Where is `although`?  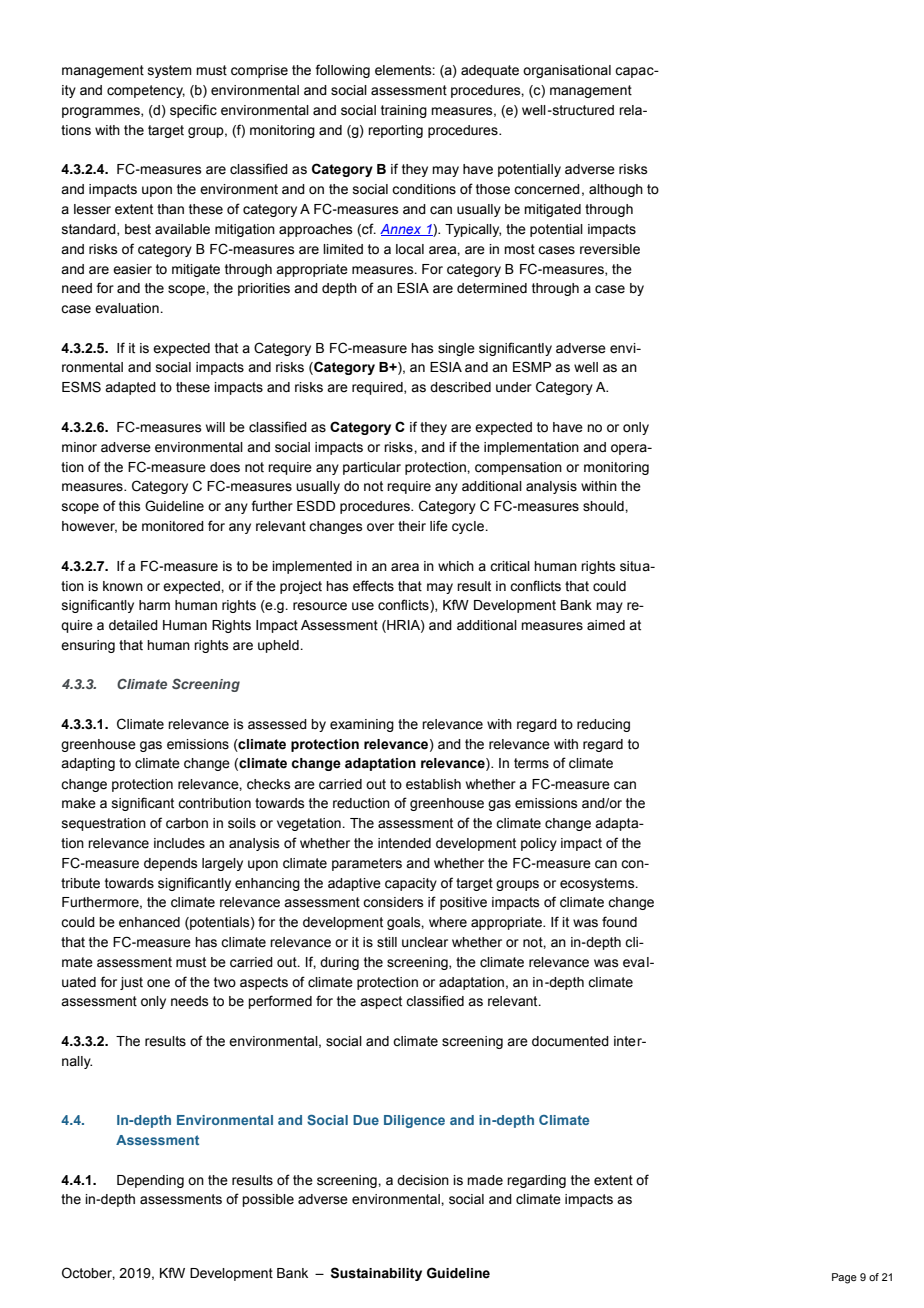 although is located at coordinates (616, 190).
